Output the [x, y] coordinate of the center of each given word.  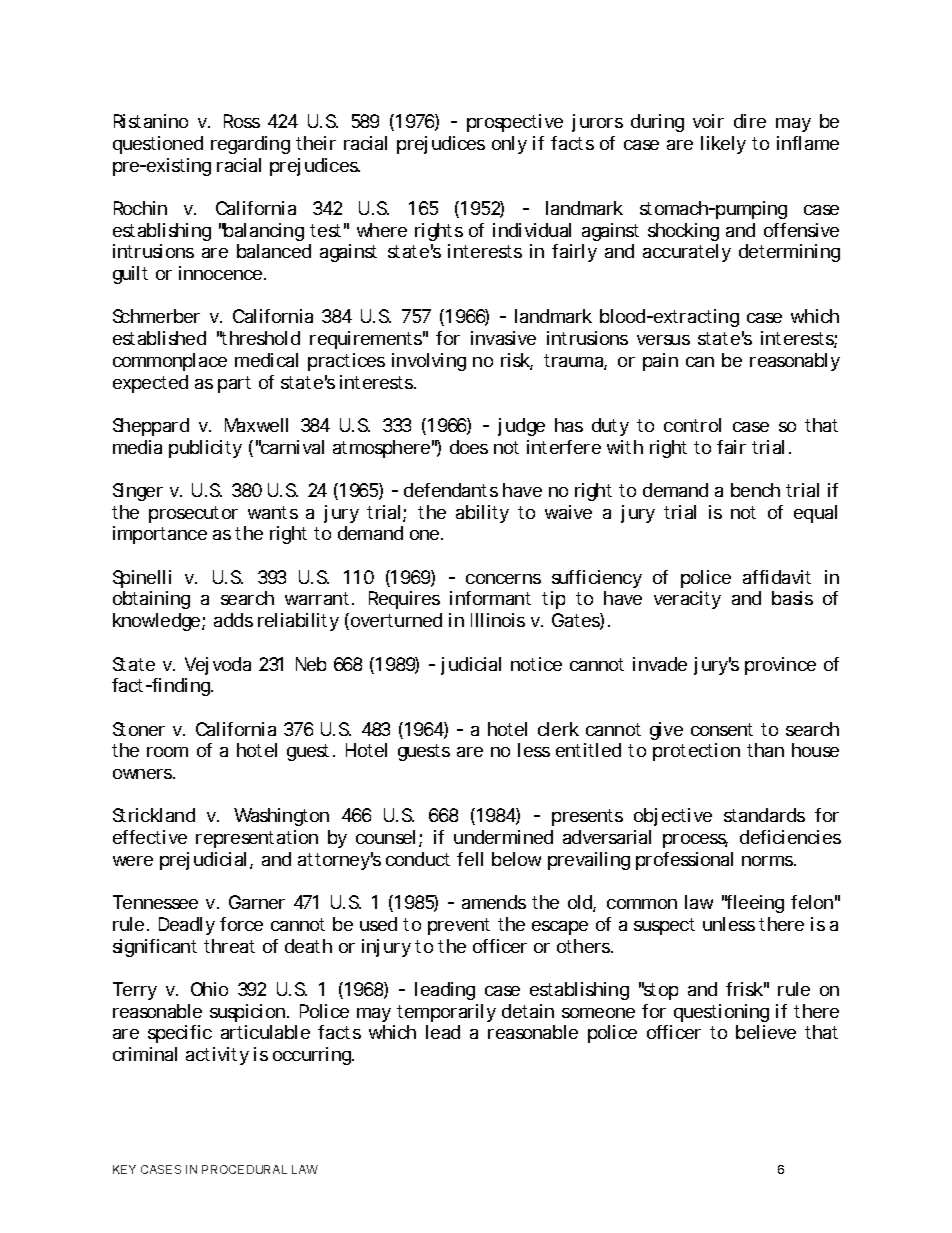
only [509, 145]
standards [764, 815]
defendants [451, 490]
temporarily [446, 1013]
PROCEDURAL [244, 1169]
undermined [503, 837]
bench [755, 490]
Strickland [154, 815]
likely [723, 145]
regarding [250, 145]
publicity [205, 449]
